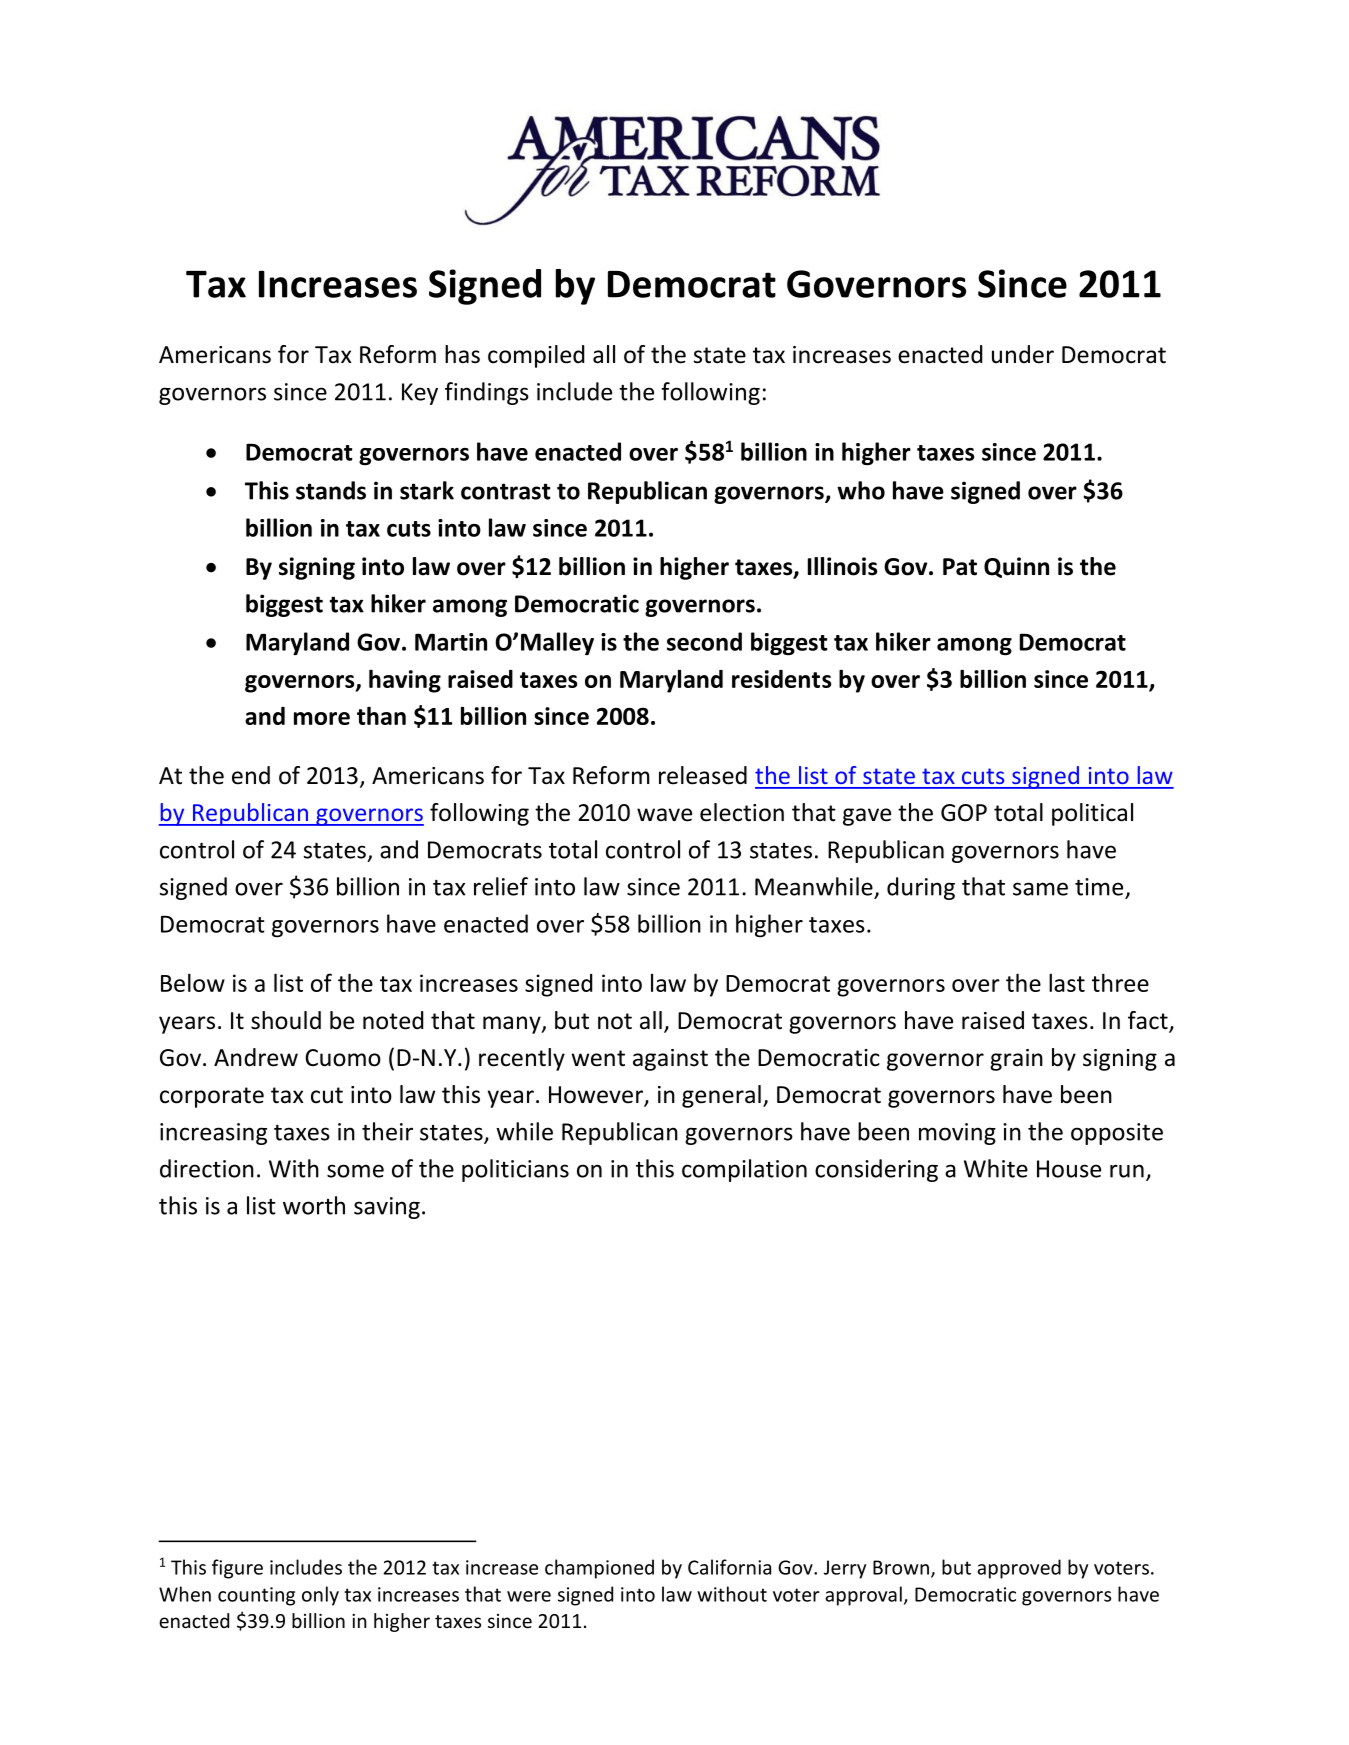  Describe the element at coordinates (729, 1567) in the screenshot. I see `California` at that location.
